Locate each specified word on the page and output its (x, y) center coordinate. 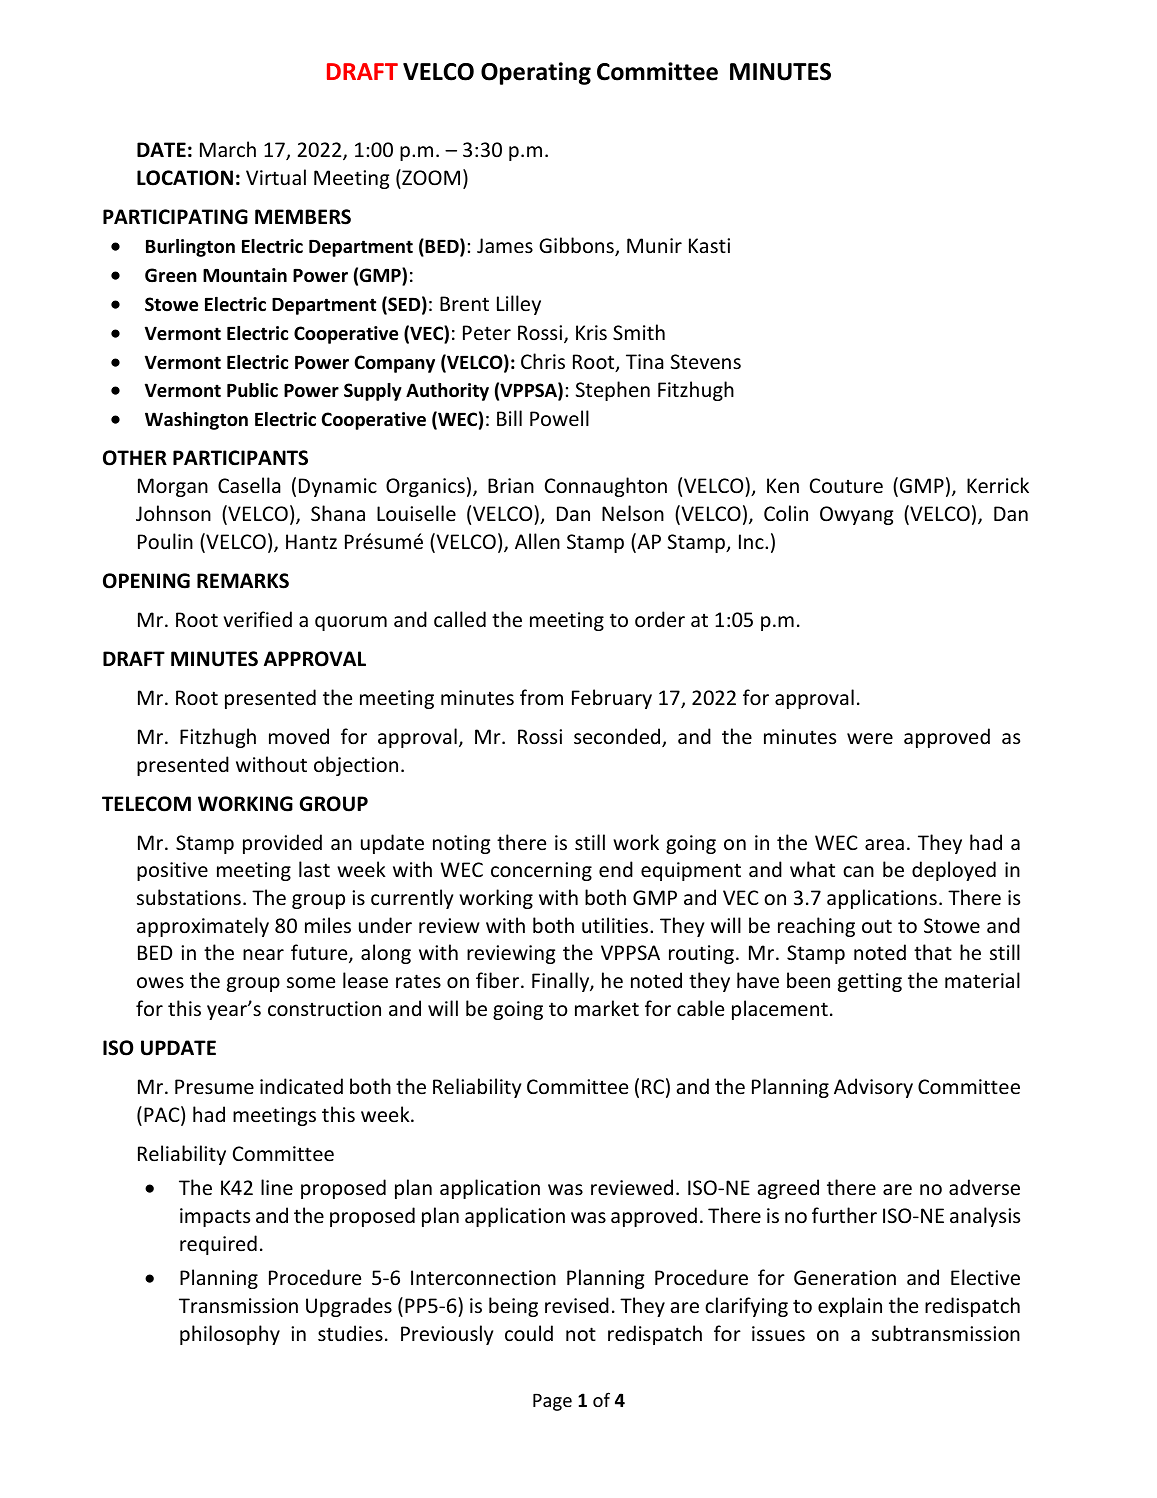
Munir (654, 245)
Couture (846, 486)
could (529, 1333)
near (263, 954)
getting (870, 982)
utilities (616, 925)
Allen (537, 541)
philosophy (230, 1335)
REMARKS (243, 581)
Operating (536, 73)
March (228, 149)
